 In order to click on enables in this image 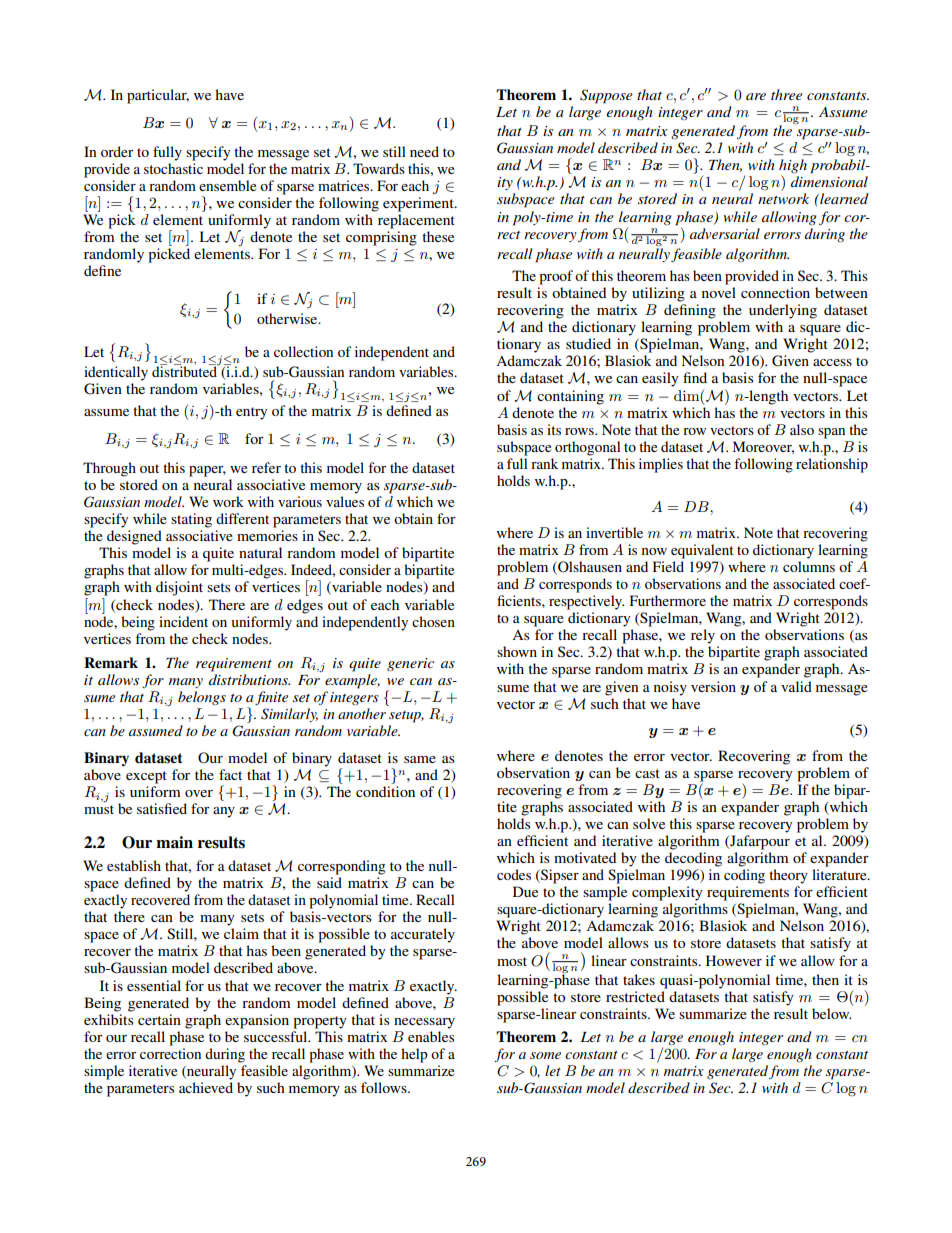, I will do `click(431, 1036)`.
